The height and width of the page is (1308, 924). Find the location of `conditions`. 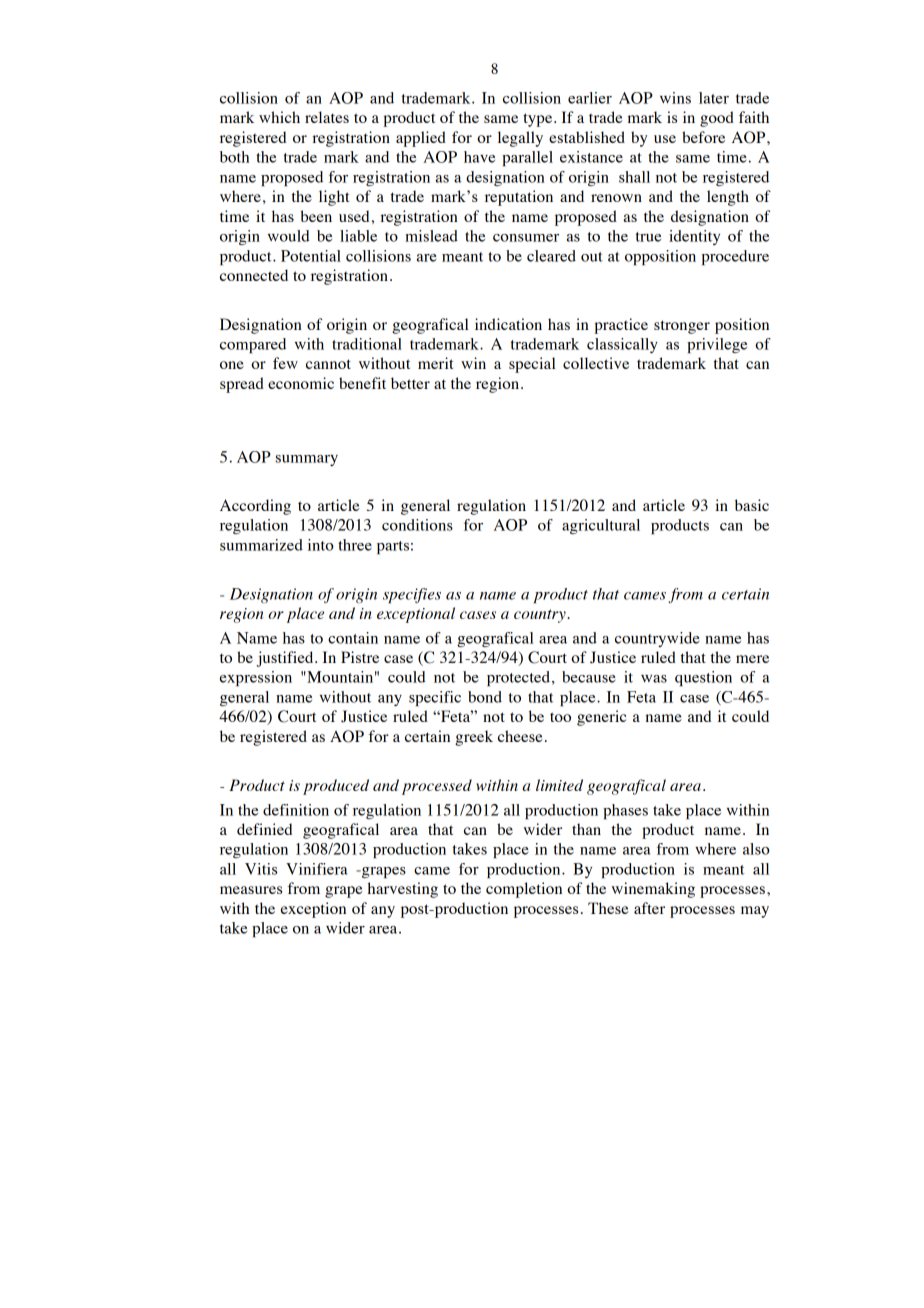

conditions is located at coordinates (417, 525).
